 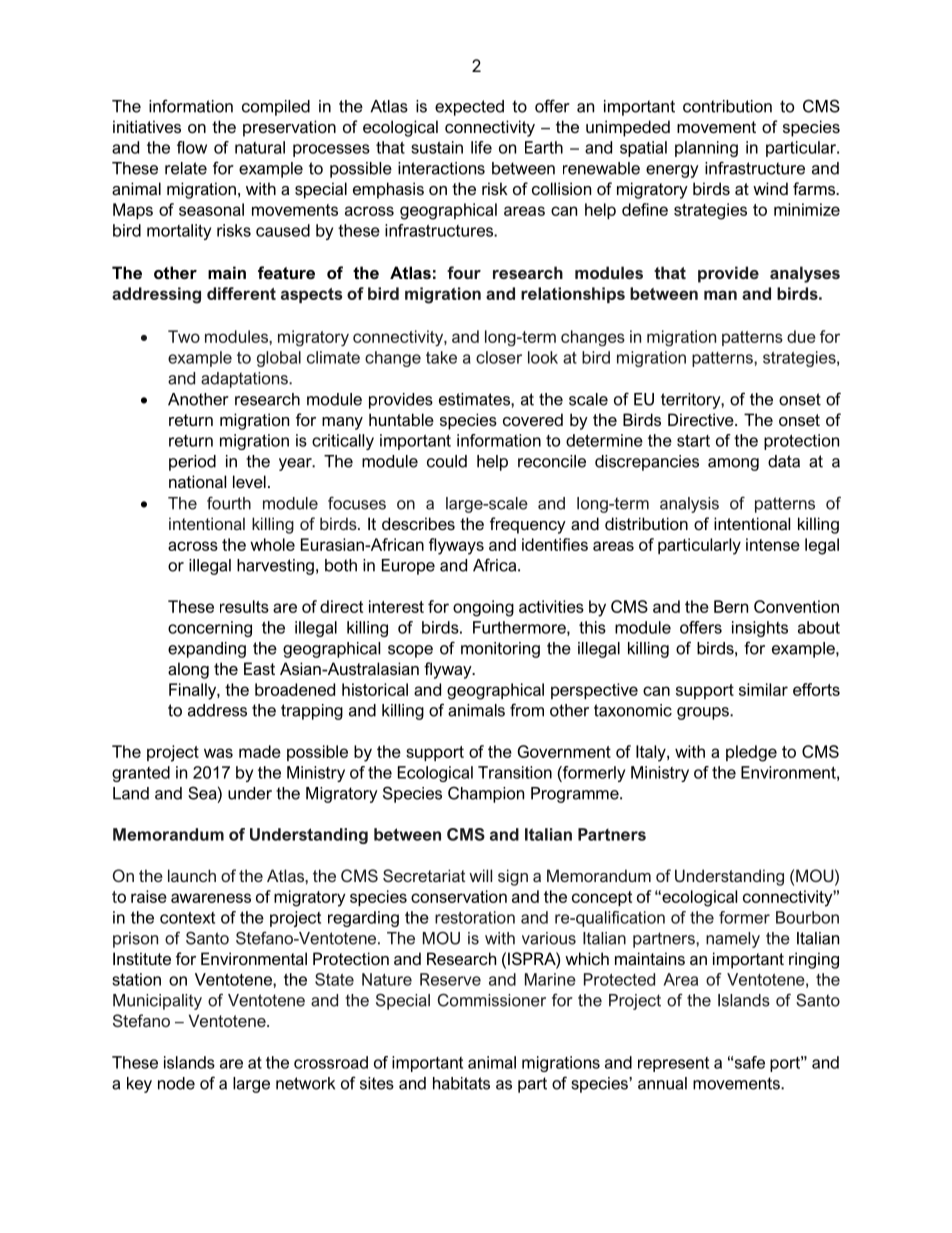 What do you see at coordinates (751, 753) in the document?
I see `pledge` at bounding box center [751, 753].
